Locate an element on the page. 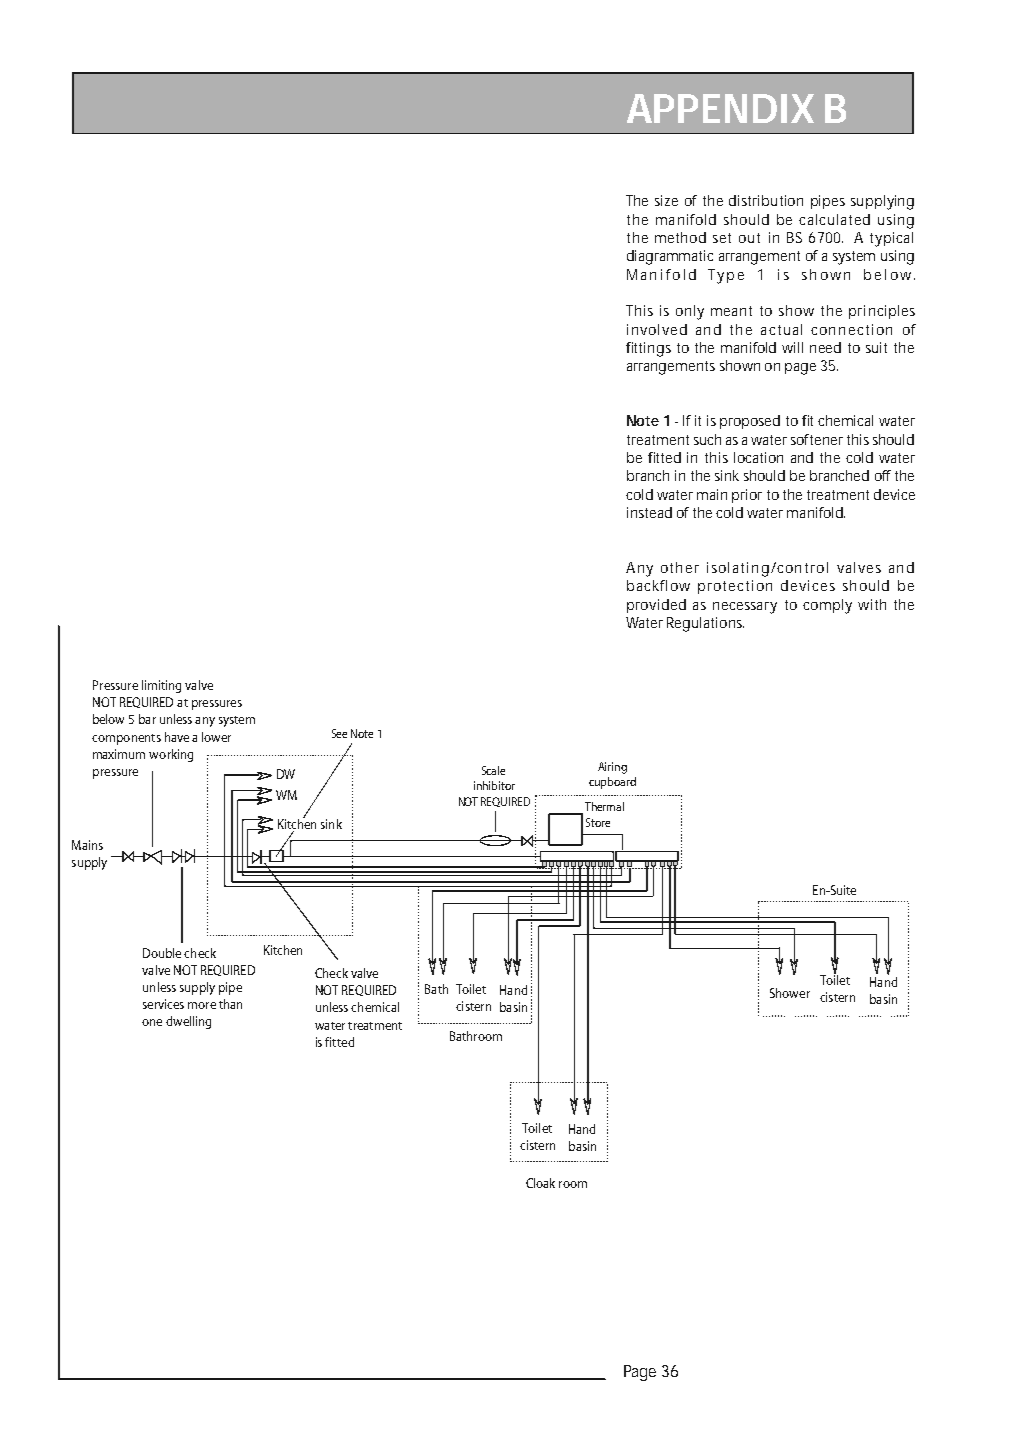 Image resolution: width=1010 pixels, height=1429 pixels. limiting is located at coordinates (161, 686).
